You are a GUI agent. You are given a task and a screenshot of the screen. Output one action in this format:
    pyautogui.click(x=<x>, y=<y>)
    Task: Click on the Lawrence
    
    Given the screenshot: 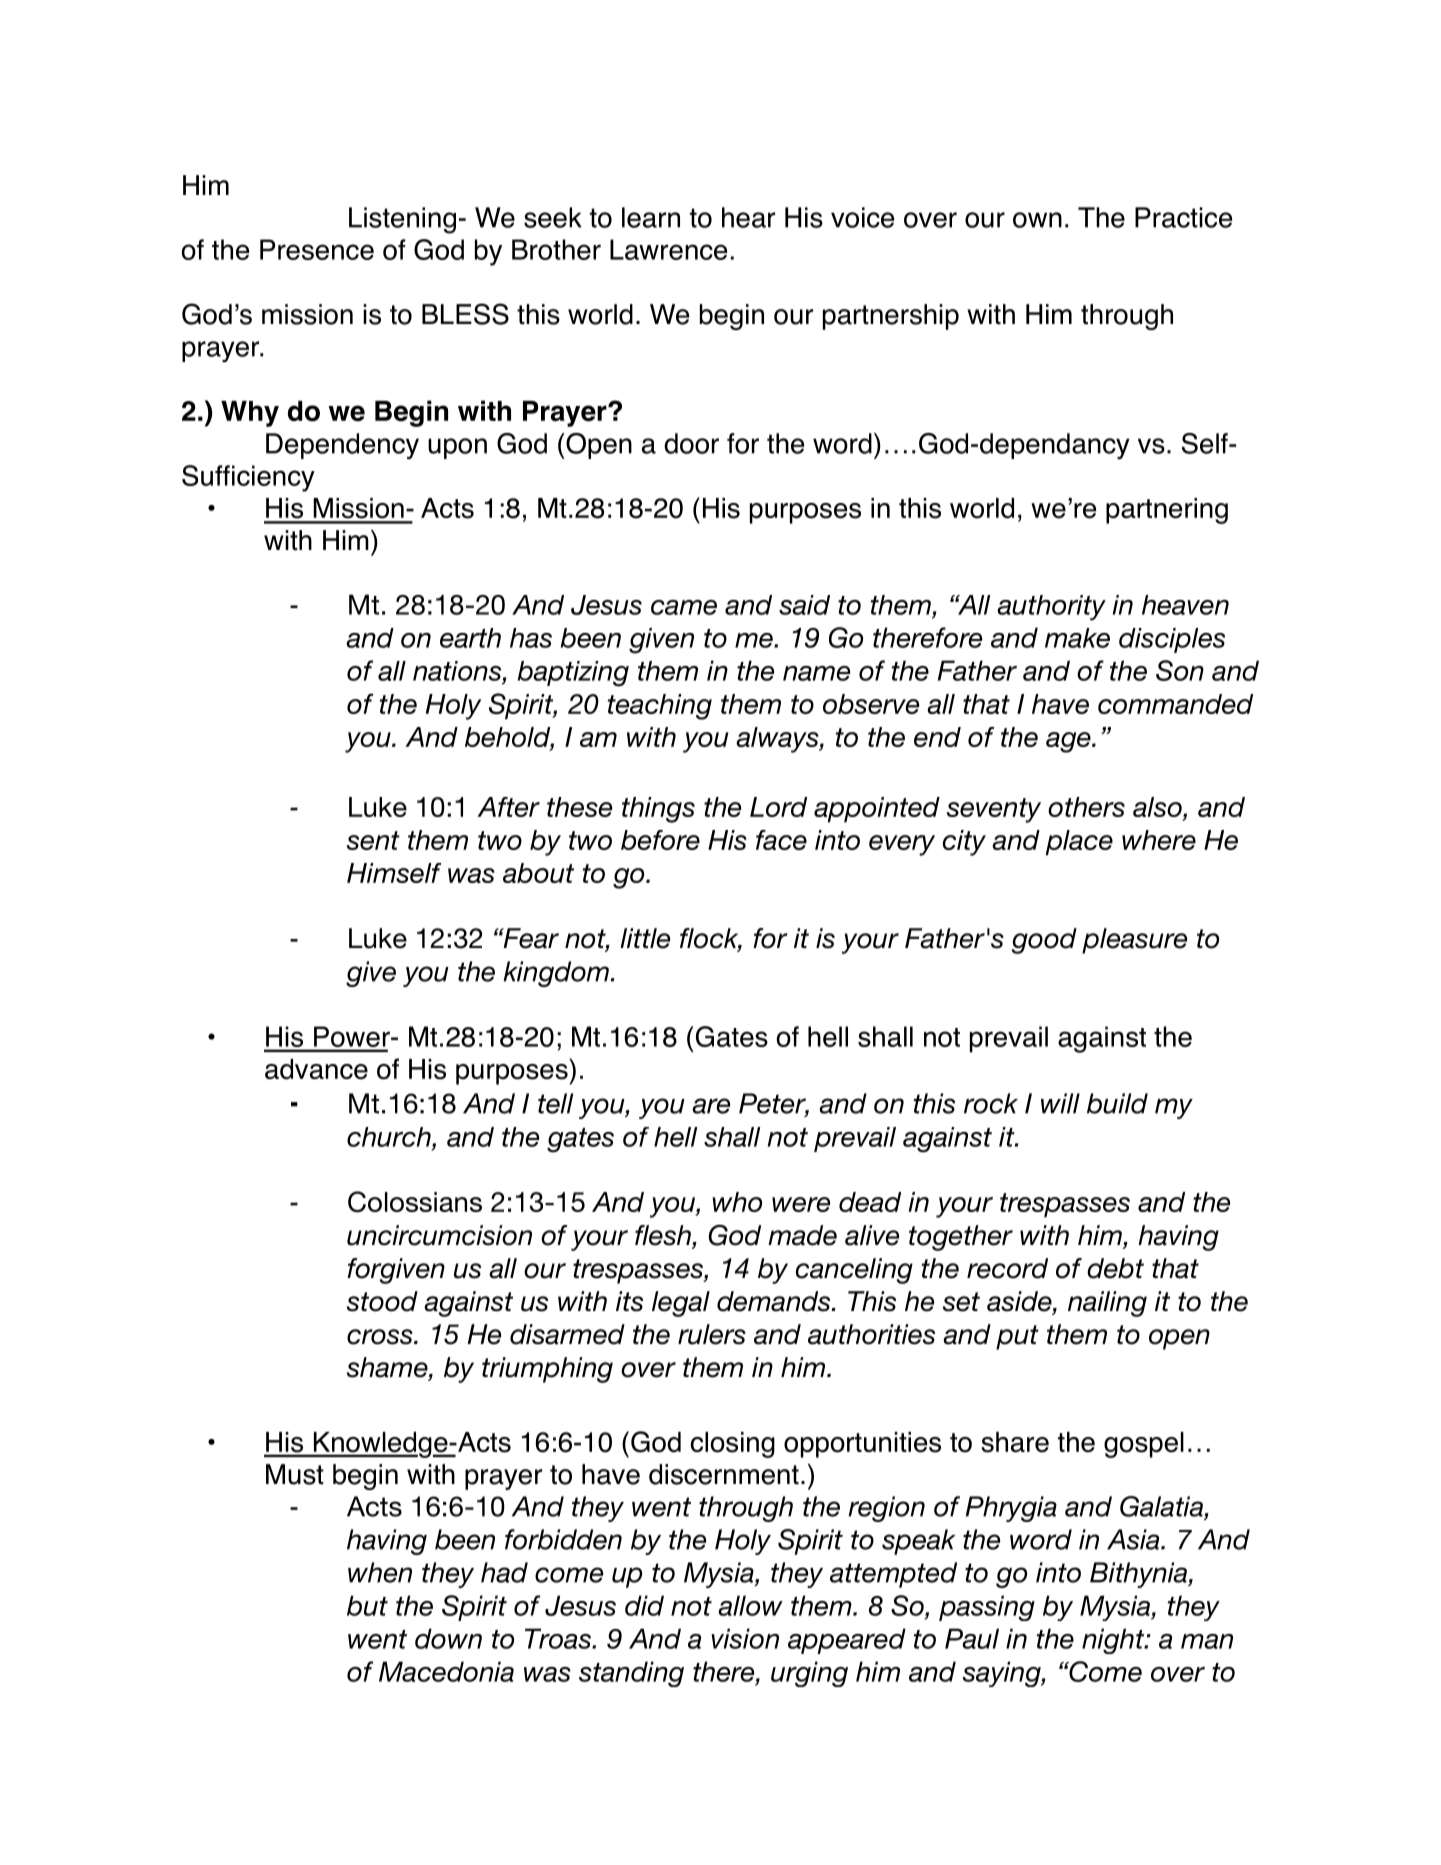 What is the action you would take?
    pyautogui.click(x=668, y=249)
